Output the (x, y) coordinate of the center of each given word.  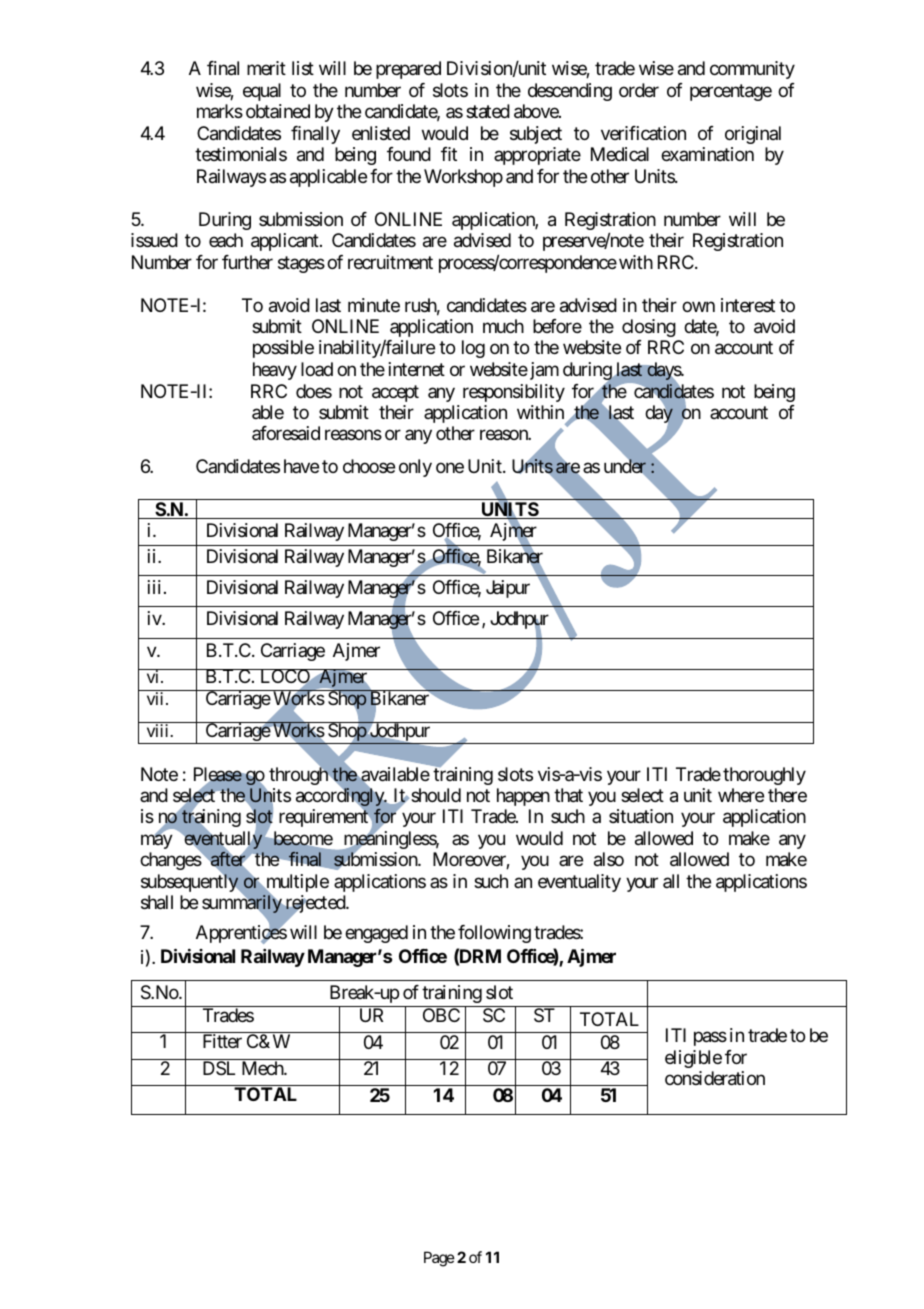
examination (707, 154)
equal (262, 92)
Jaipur (508, 589)
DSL (219, 1068)
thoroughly (764, 776)
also (609, 859)
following (494, 934)
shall (157, 902)
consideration (715, 1078)
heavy (275, 371)
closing (649, 328)
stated (488, 111)
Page (439, 1259)
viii (159, 730)
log (473, 349)
